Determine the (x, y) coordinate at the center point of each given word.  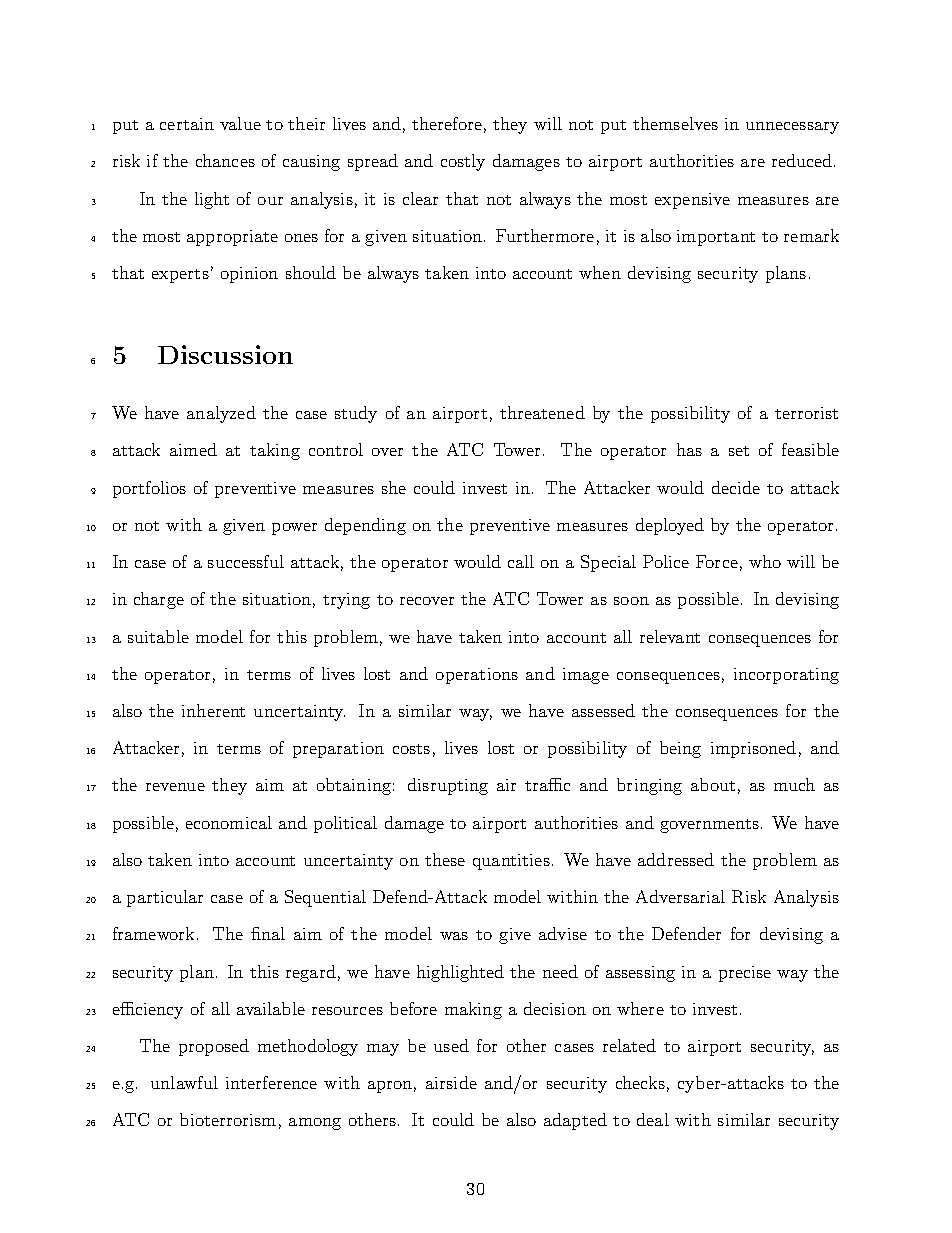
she (394, 487)
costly (463, 162)
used (451, 1045)
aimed (193, 449)
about (713, 784)
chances (225, 160)
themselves (675, 123)
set (739, 451)
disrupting (448, 786)
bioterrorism (228, 1119)
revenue (175, 787)
